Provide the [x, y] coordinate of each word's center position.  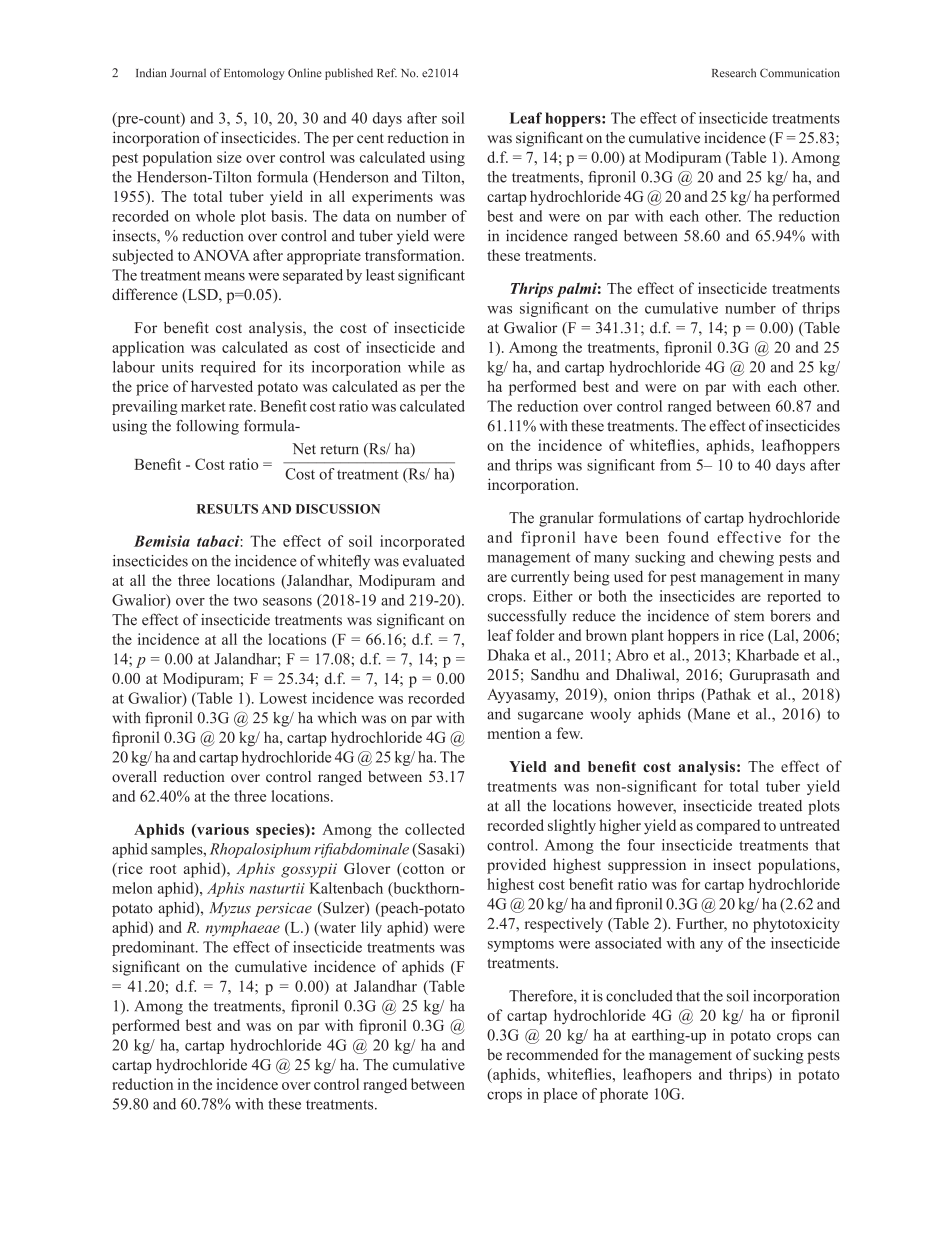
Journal [188, 73]
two [246, 601]
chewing [746, 558]
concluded [639, 996]
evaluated [434, 561]
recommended [552, 1054]
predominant [154, 948]
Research [734, 73]
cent [370, 138]
